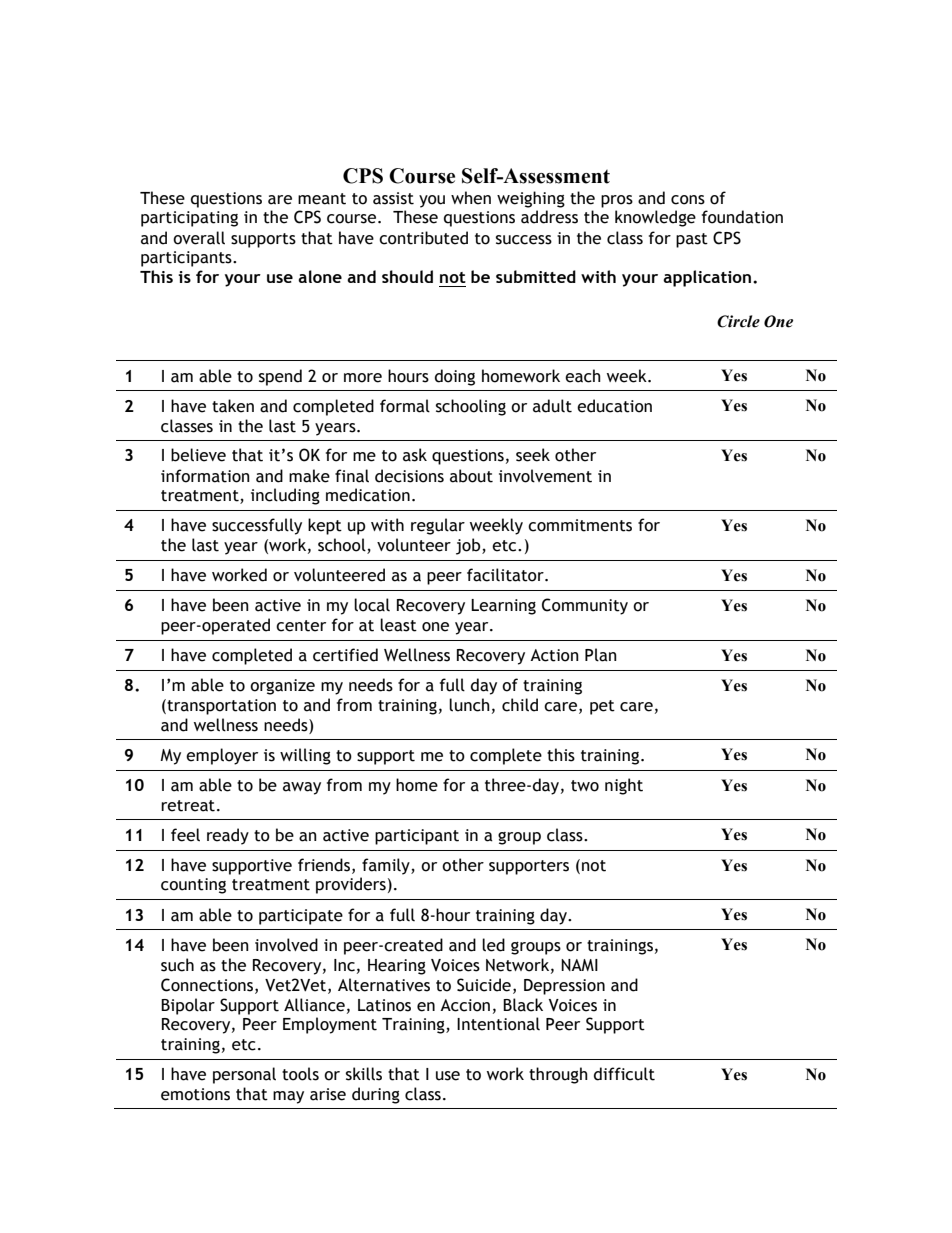 This screenshot has height=1233, width=952. Describe the element at coordinates (655, 218) in the screenshot. I see `knowledge` at that location.
